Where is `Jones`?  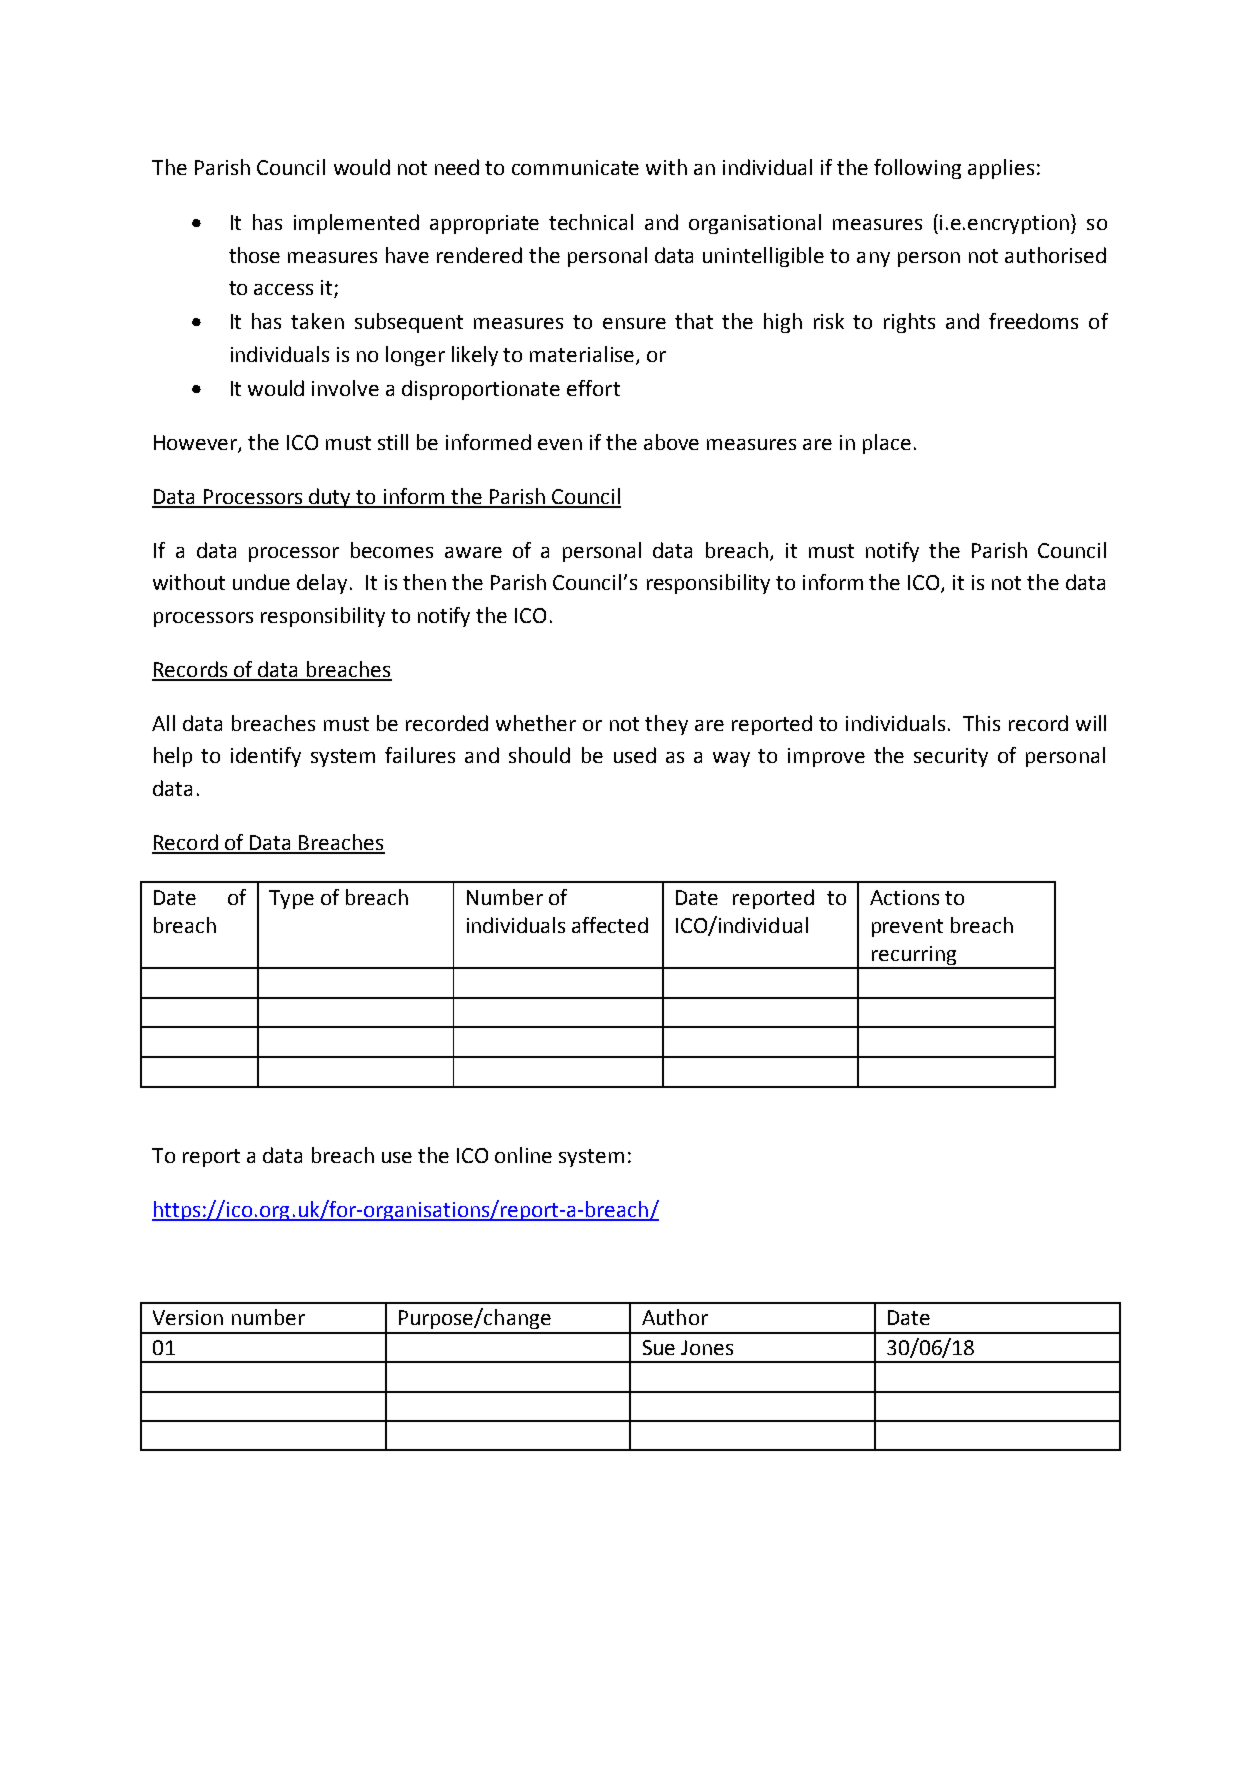
Jones is located at coordinates (707, 1347).
